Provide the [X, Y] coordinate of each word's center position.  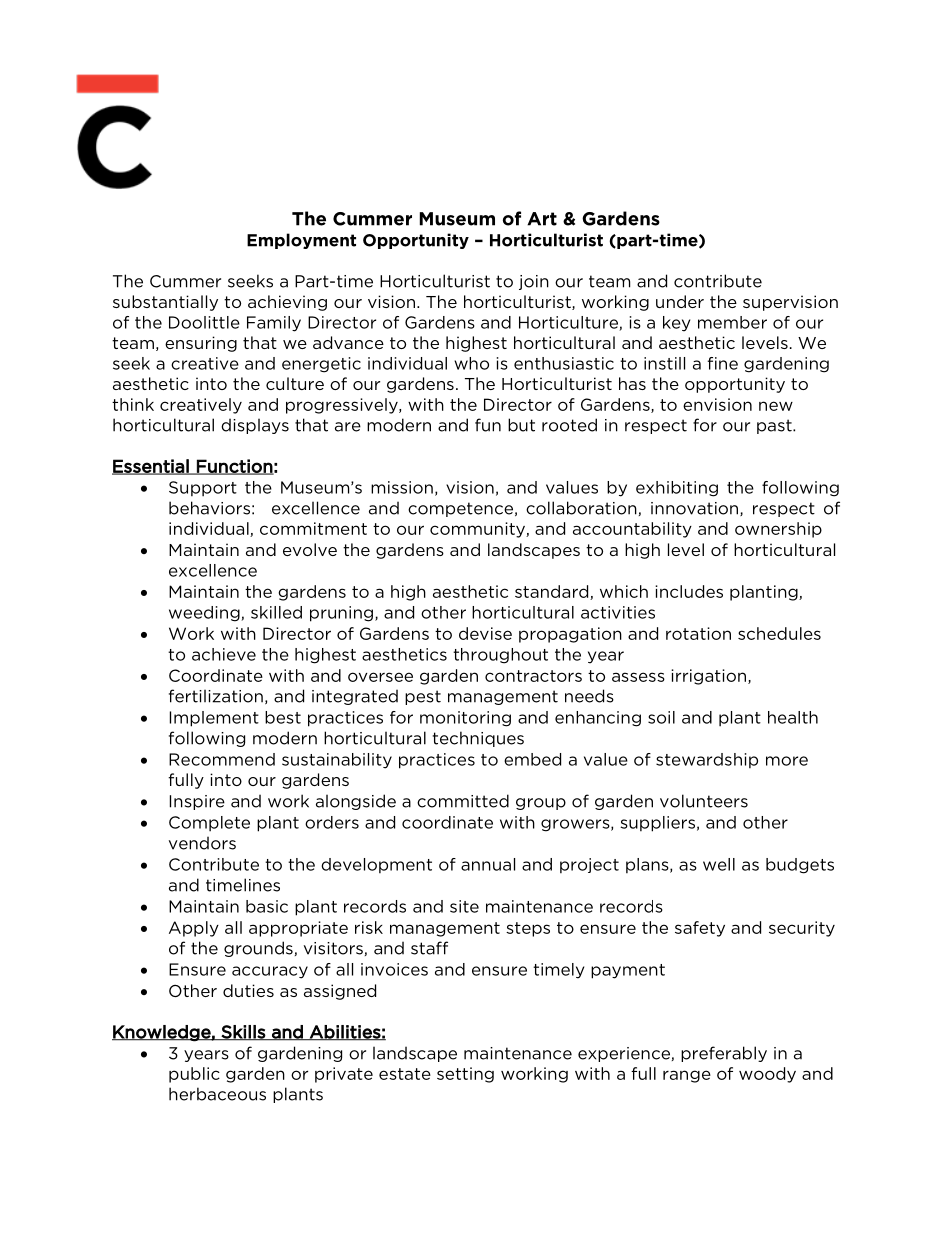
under [680, 301]
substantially [165, 303]
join [534, 282]
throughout [500, 656]
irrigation [708, 677]
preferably [724, 1054]
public [194, 1075]
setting [465, 1075]
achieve [224, 654]
